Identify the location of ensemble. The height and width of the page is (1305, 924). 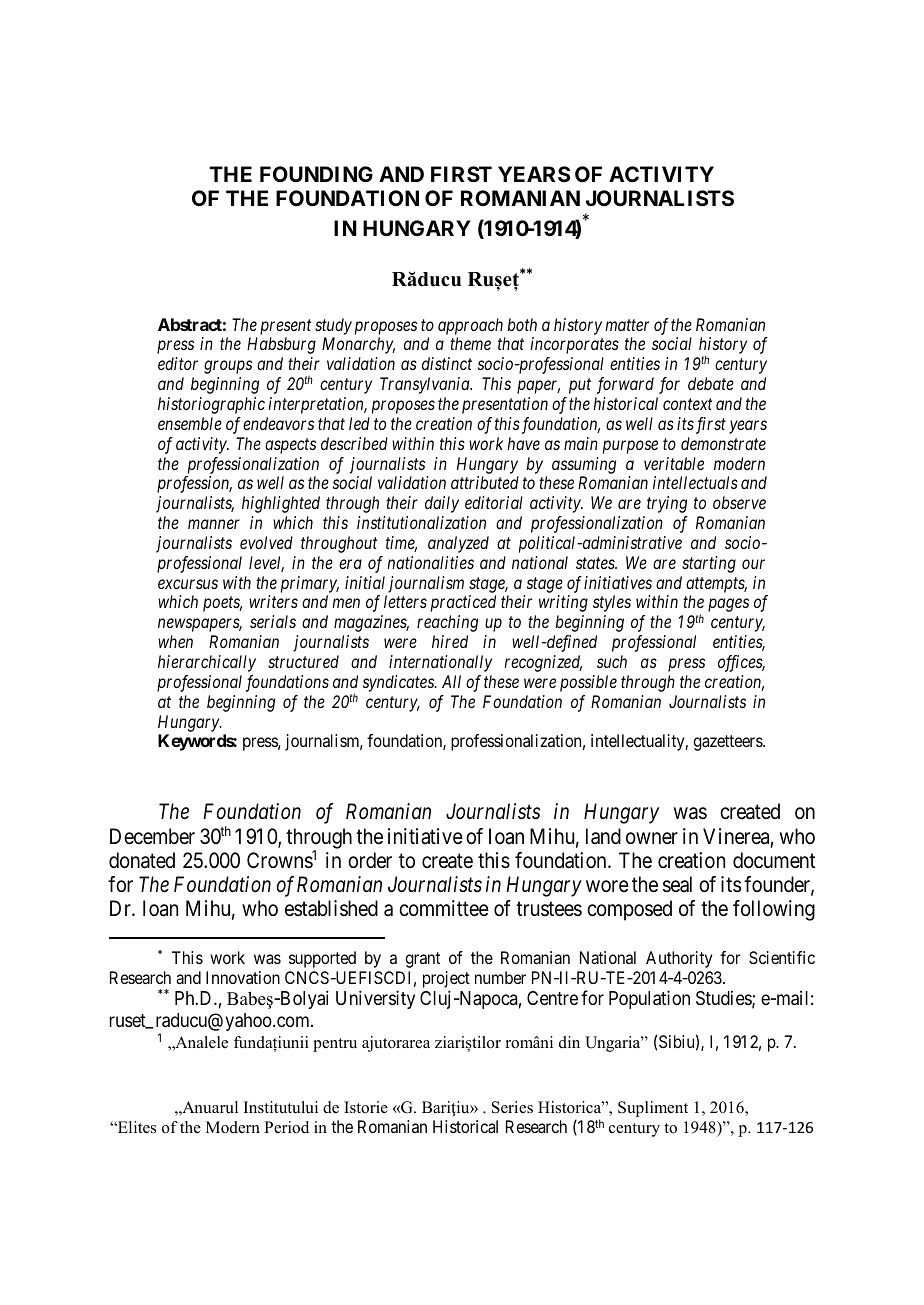
(190, 423).
